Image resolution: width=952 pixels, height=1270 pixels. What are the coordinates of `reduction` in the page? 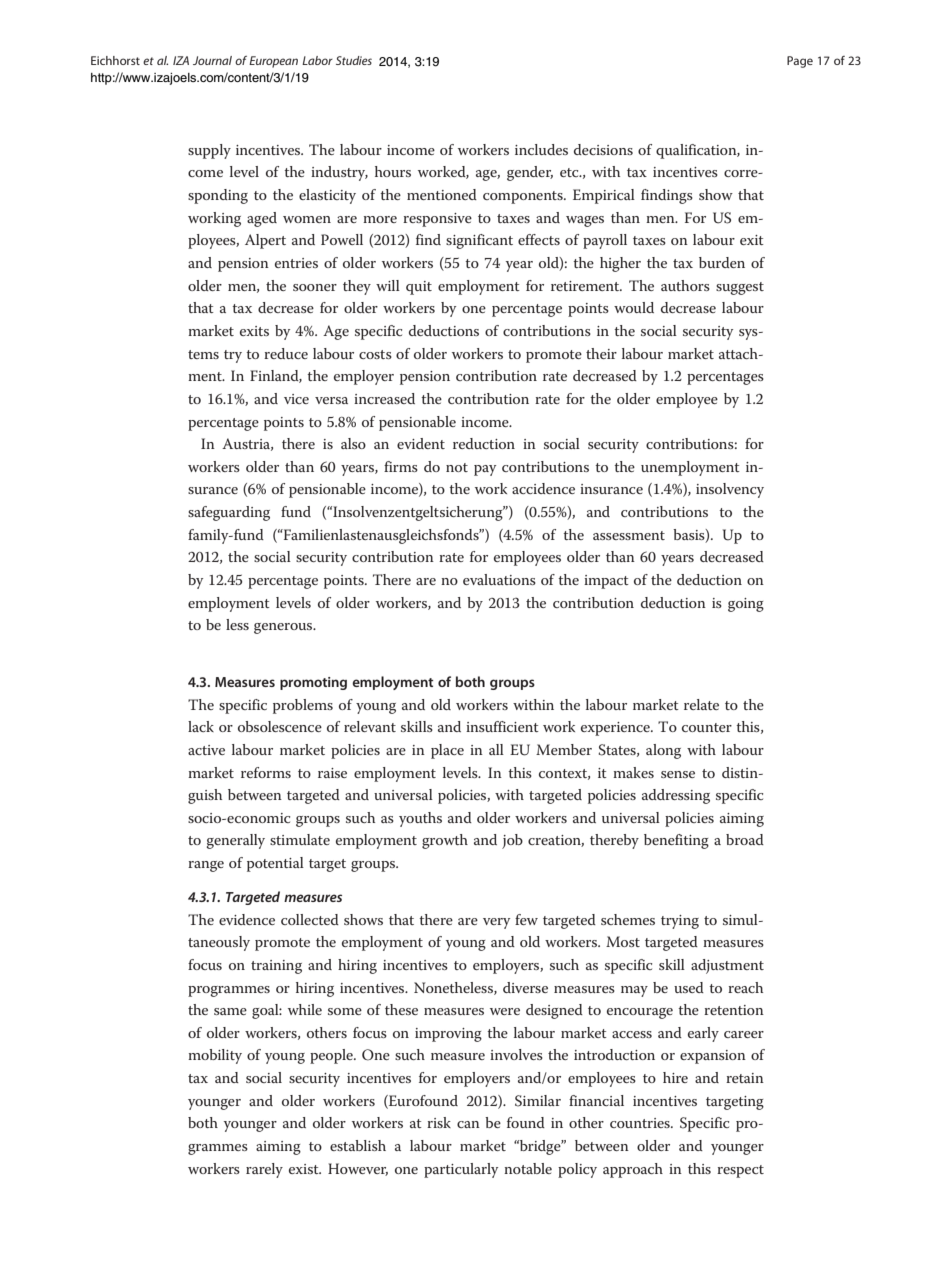 It's located at (484, 443).
